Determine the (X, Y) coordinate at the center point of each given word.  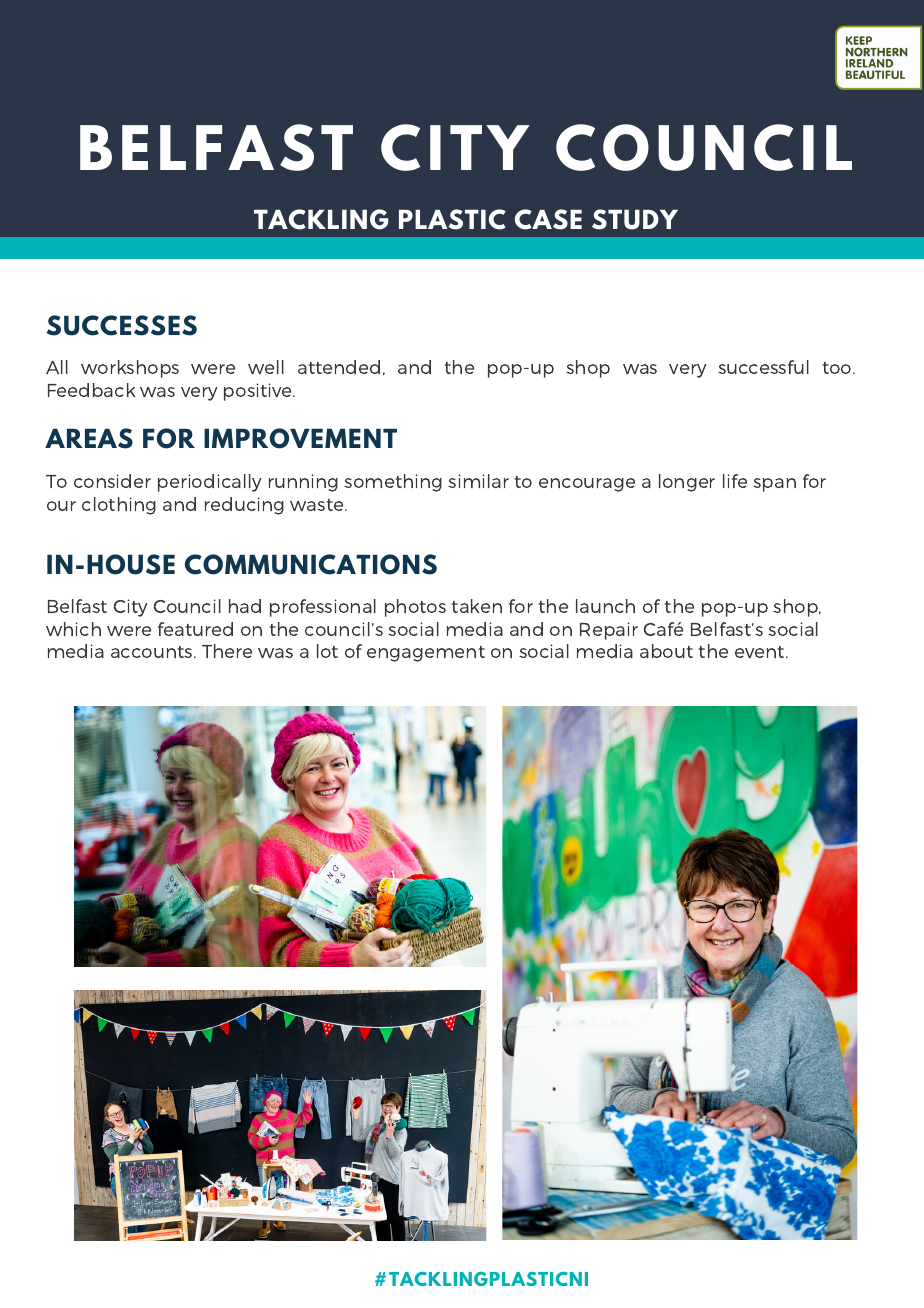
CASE (548, 219)
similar (478, 481)
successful (763, 367)
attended (339, 367)
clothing (119, 506)
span (774, 485)
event (761, 652)
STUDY (635, 219)
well (266, 367)
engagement (426, 654)
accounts (153, 652)
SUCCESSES (121, 325)
